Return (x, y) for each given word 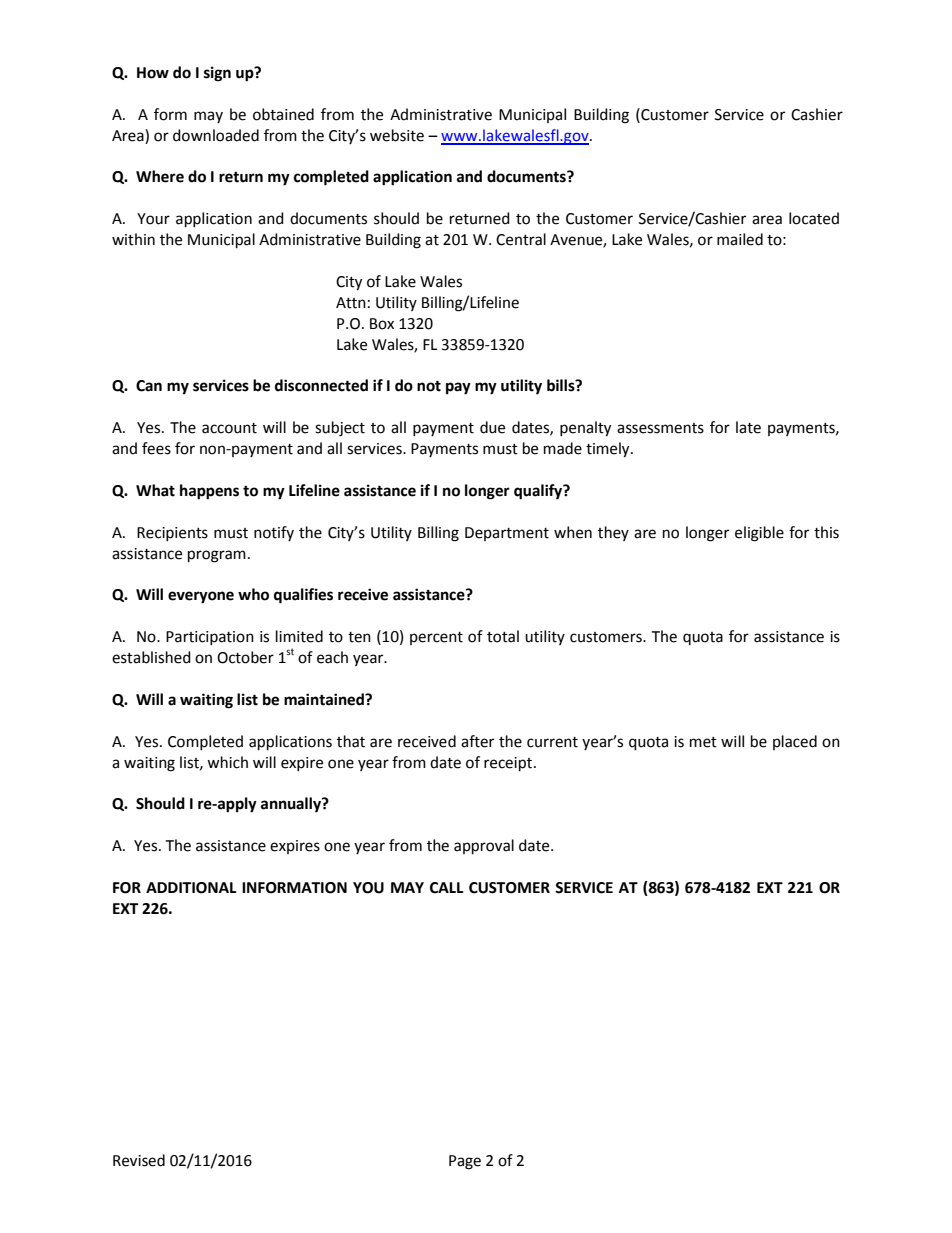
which (227, 762)
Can (149, 386)
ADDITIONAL (191, 888)
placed (795, 742)
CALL (447, 888)
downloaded (216, 135)
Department (507, 534)
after (477, 741)
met (703, 742)
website (397, 135)
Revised (139, 1160)
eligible (759, 534)
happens (209, 492)
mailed (740, 239)
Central (521, 239)
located (814, 218)
